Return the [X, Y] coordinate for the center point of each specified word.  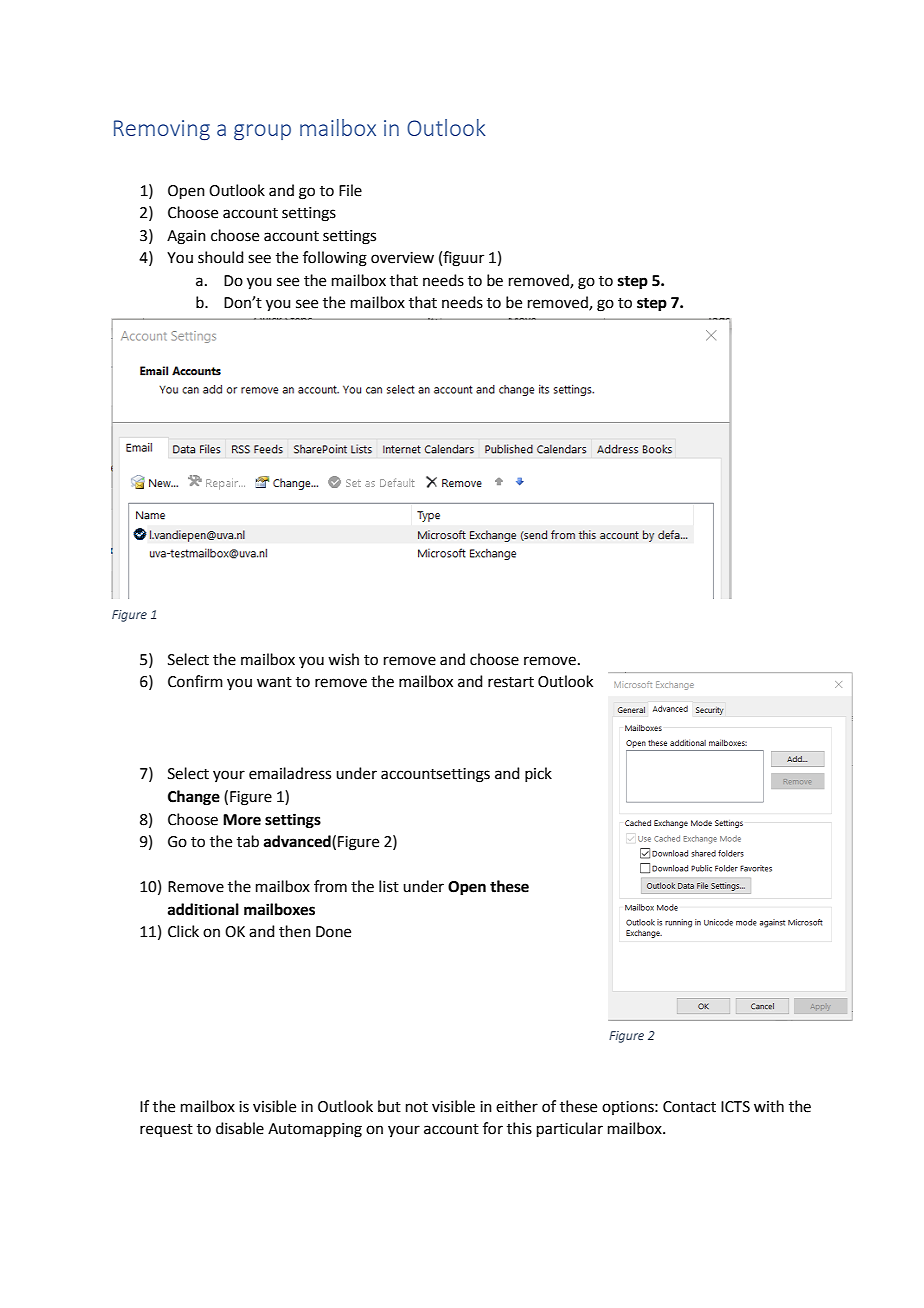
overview [402, 258]
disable [240, 1128]
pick [538, 774]
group [262, 132]
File [350, 190]
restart [511, 682]
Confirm [195, 681]
